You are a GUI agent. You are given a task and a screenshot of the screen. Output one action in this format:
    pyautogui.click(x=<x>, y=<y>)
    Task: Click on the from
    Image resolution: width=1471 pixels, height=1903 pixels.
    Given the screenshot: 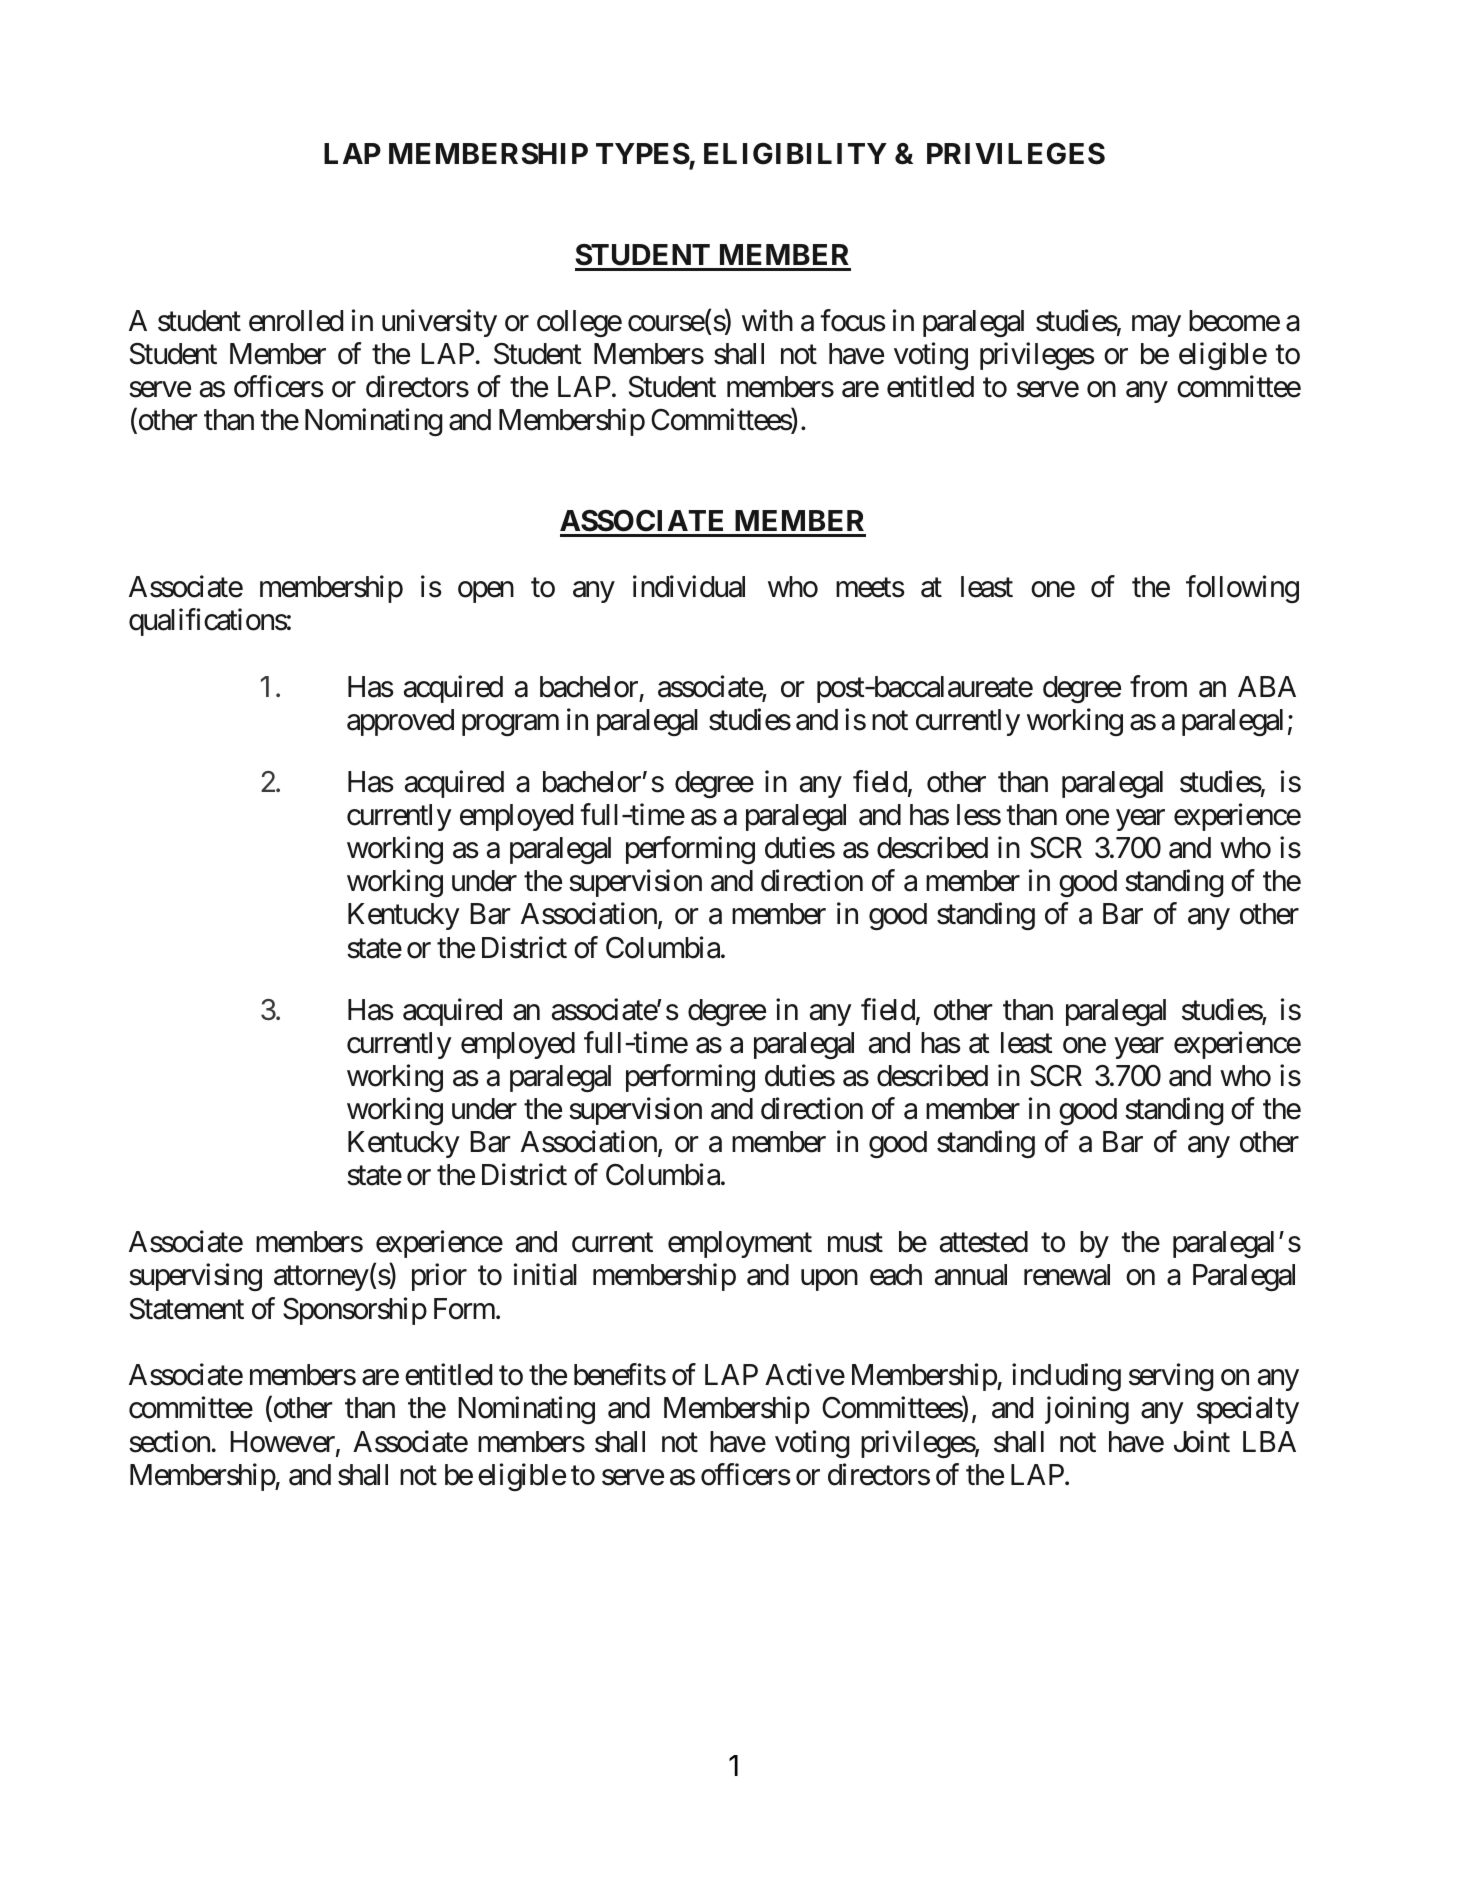 What is the action you would take?
    pyautogui.click(x=1158, y=686)
